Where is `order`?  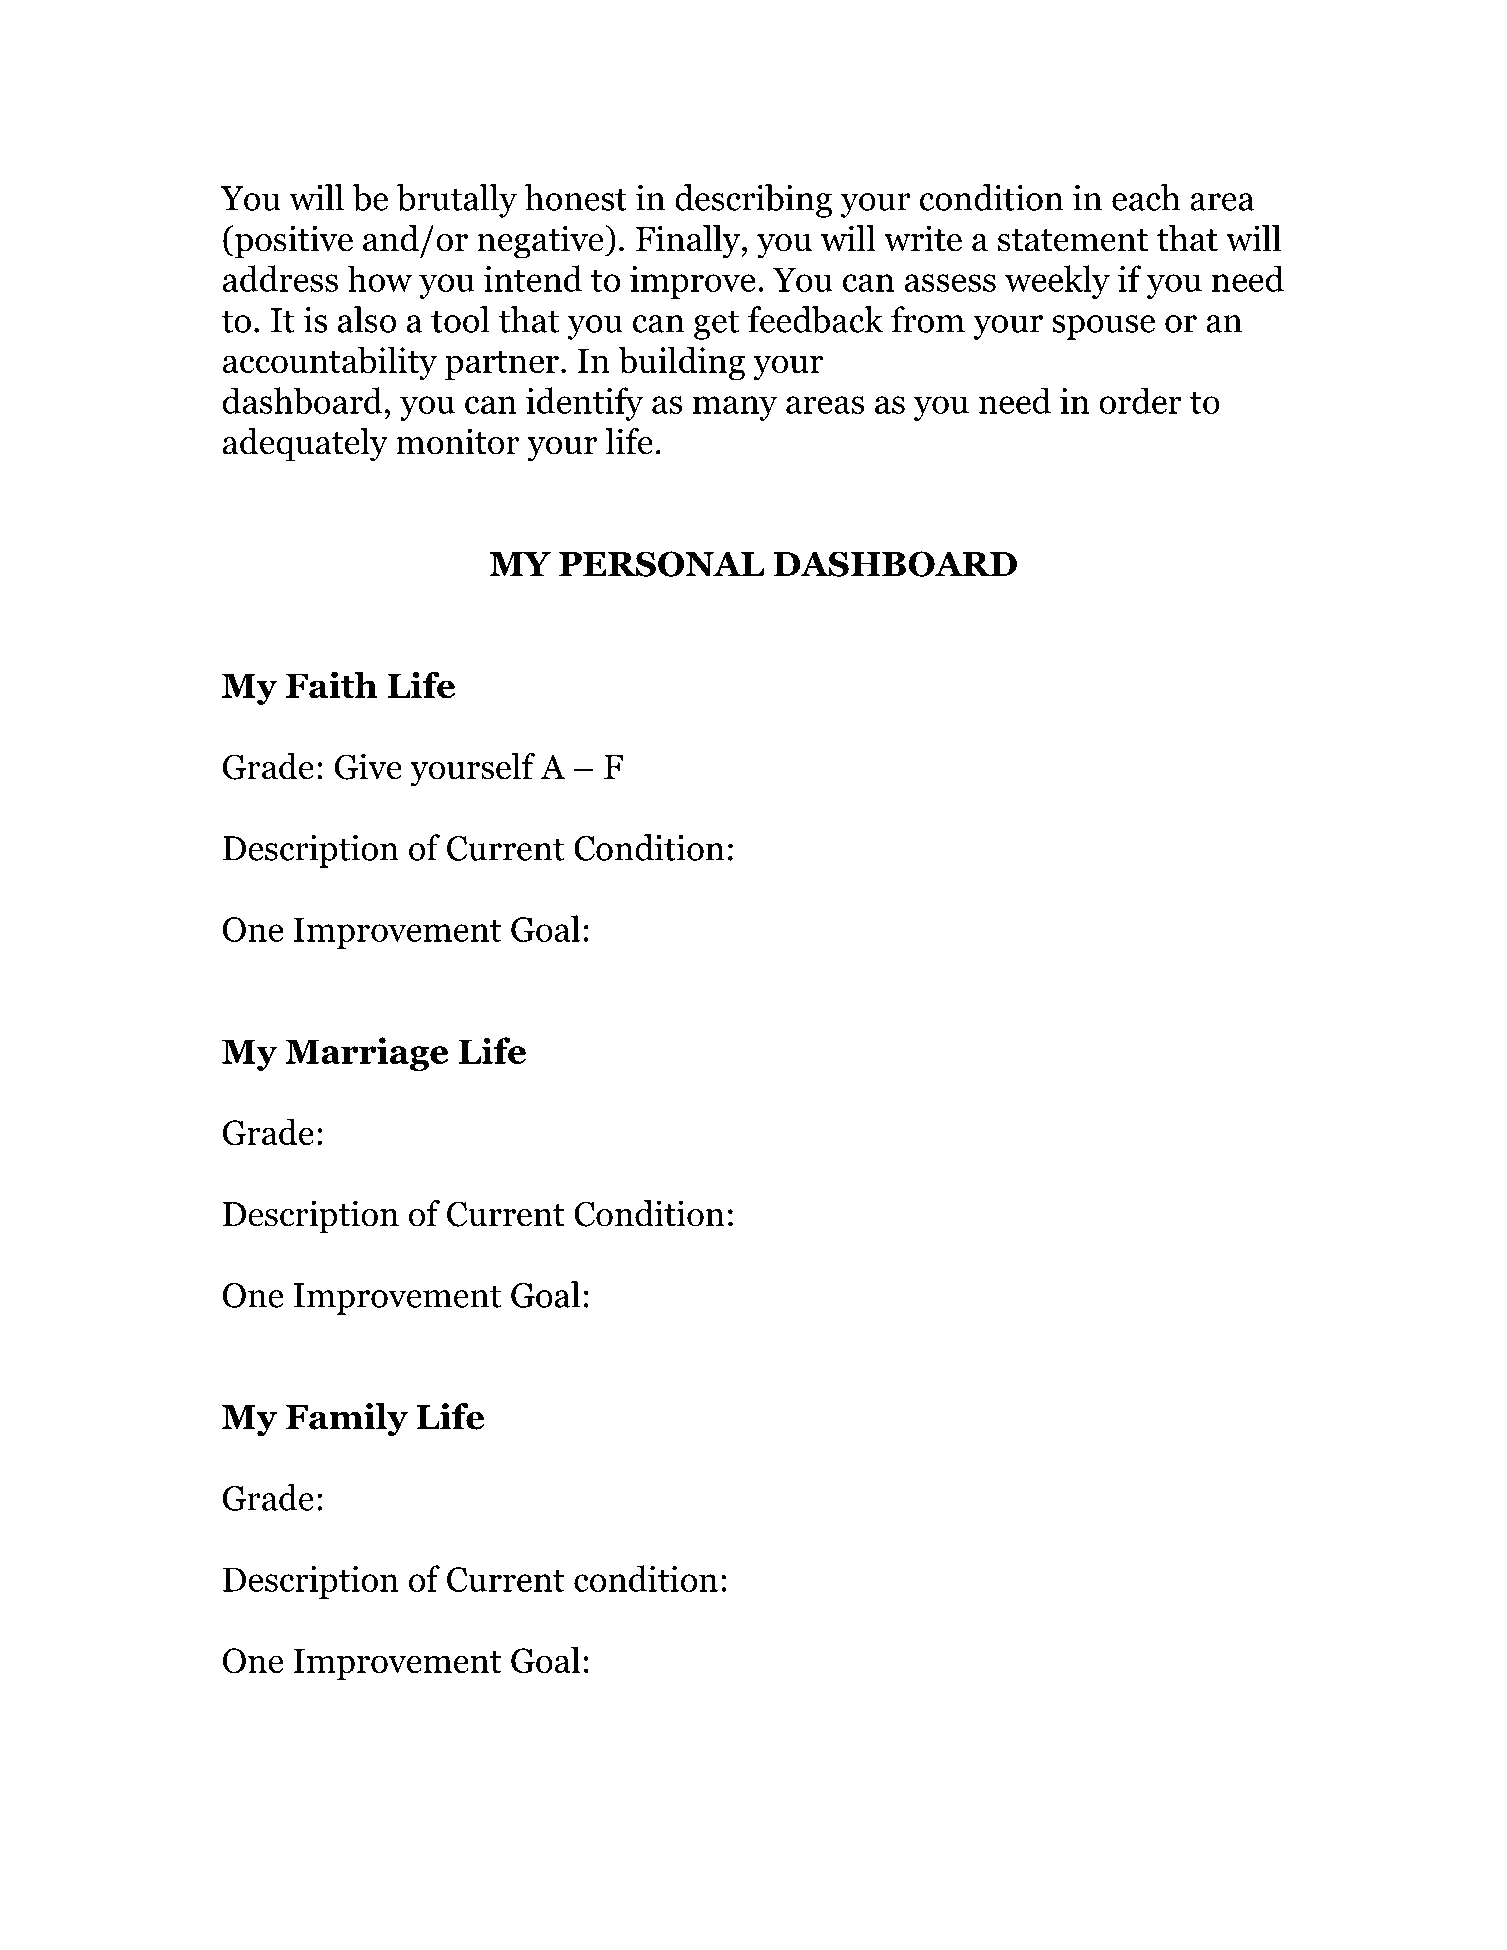 order is located at coordinates (1140, 400).
